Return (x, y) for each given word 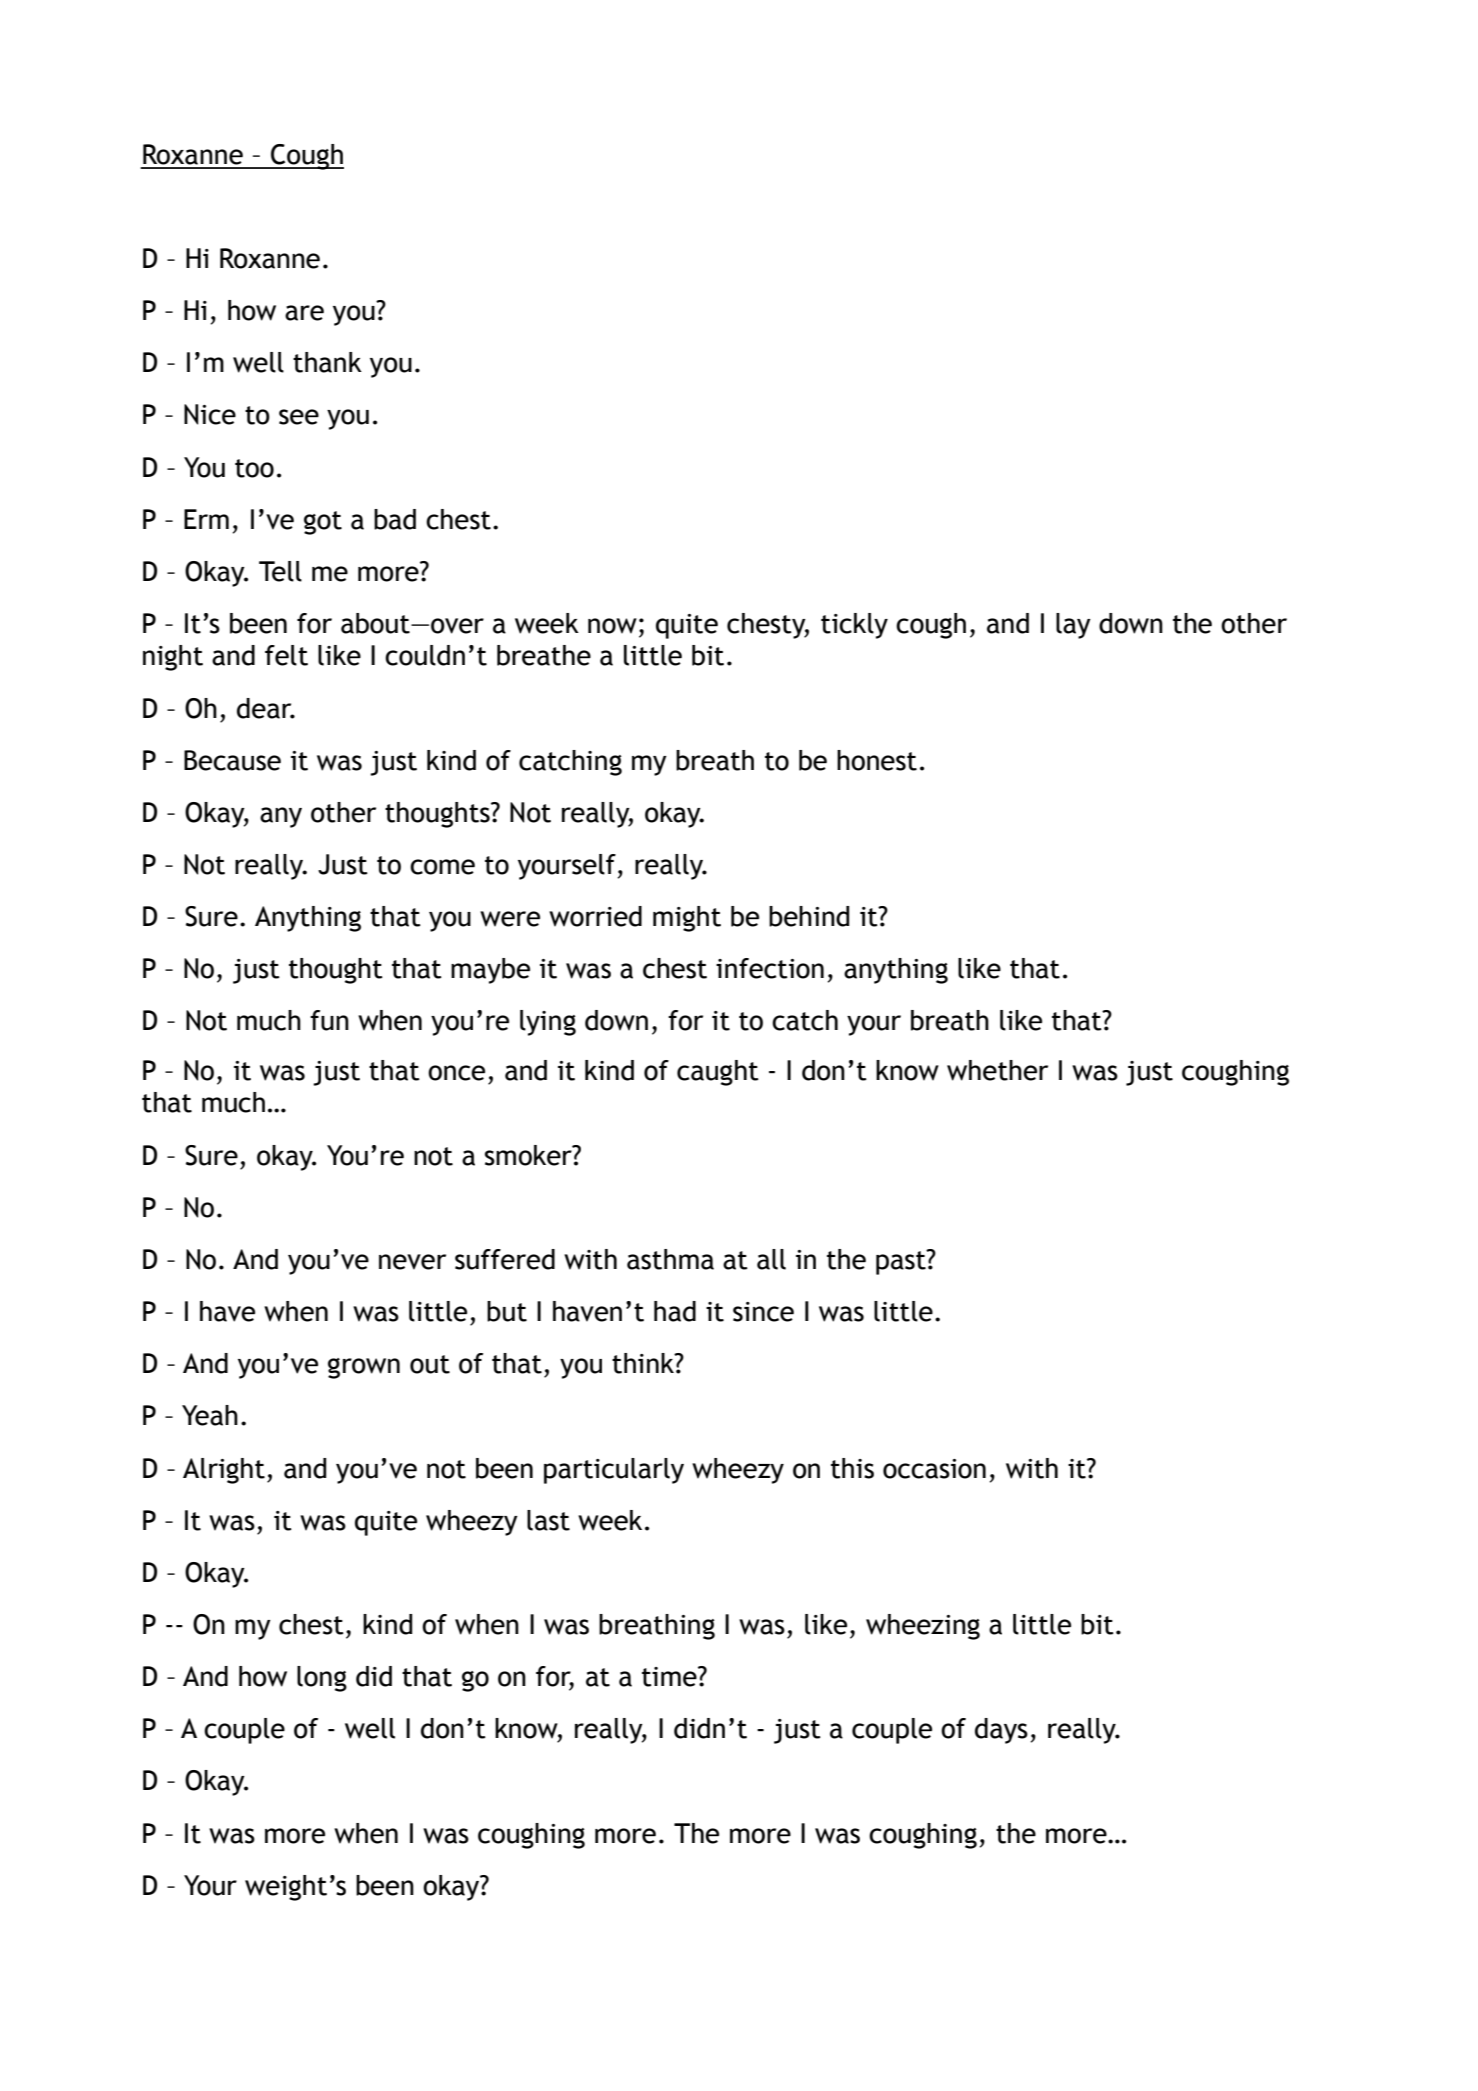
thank (327, 362)
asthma (670, 1259)
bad (395, 519)
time (670, 1676)
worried (595, 916)
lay (1073, 626)
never (412, 1262)
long (322, 1679)
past (902, 1262)
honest (877, 760)
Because (232, 760)
